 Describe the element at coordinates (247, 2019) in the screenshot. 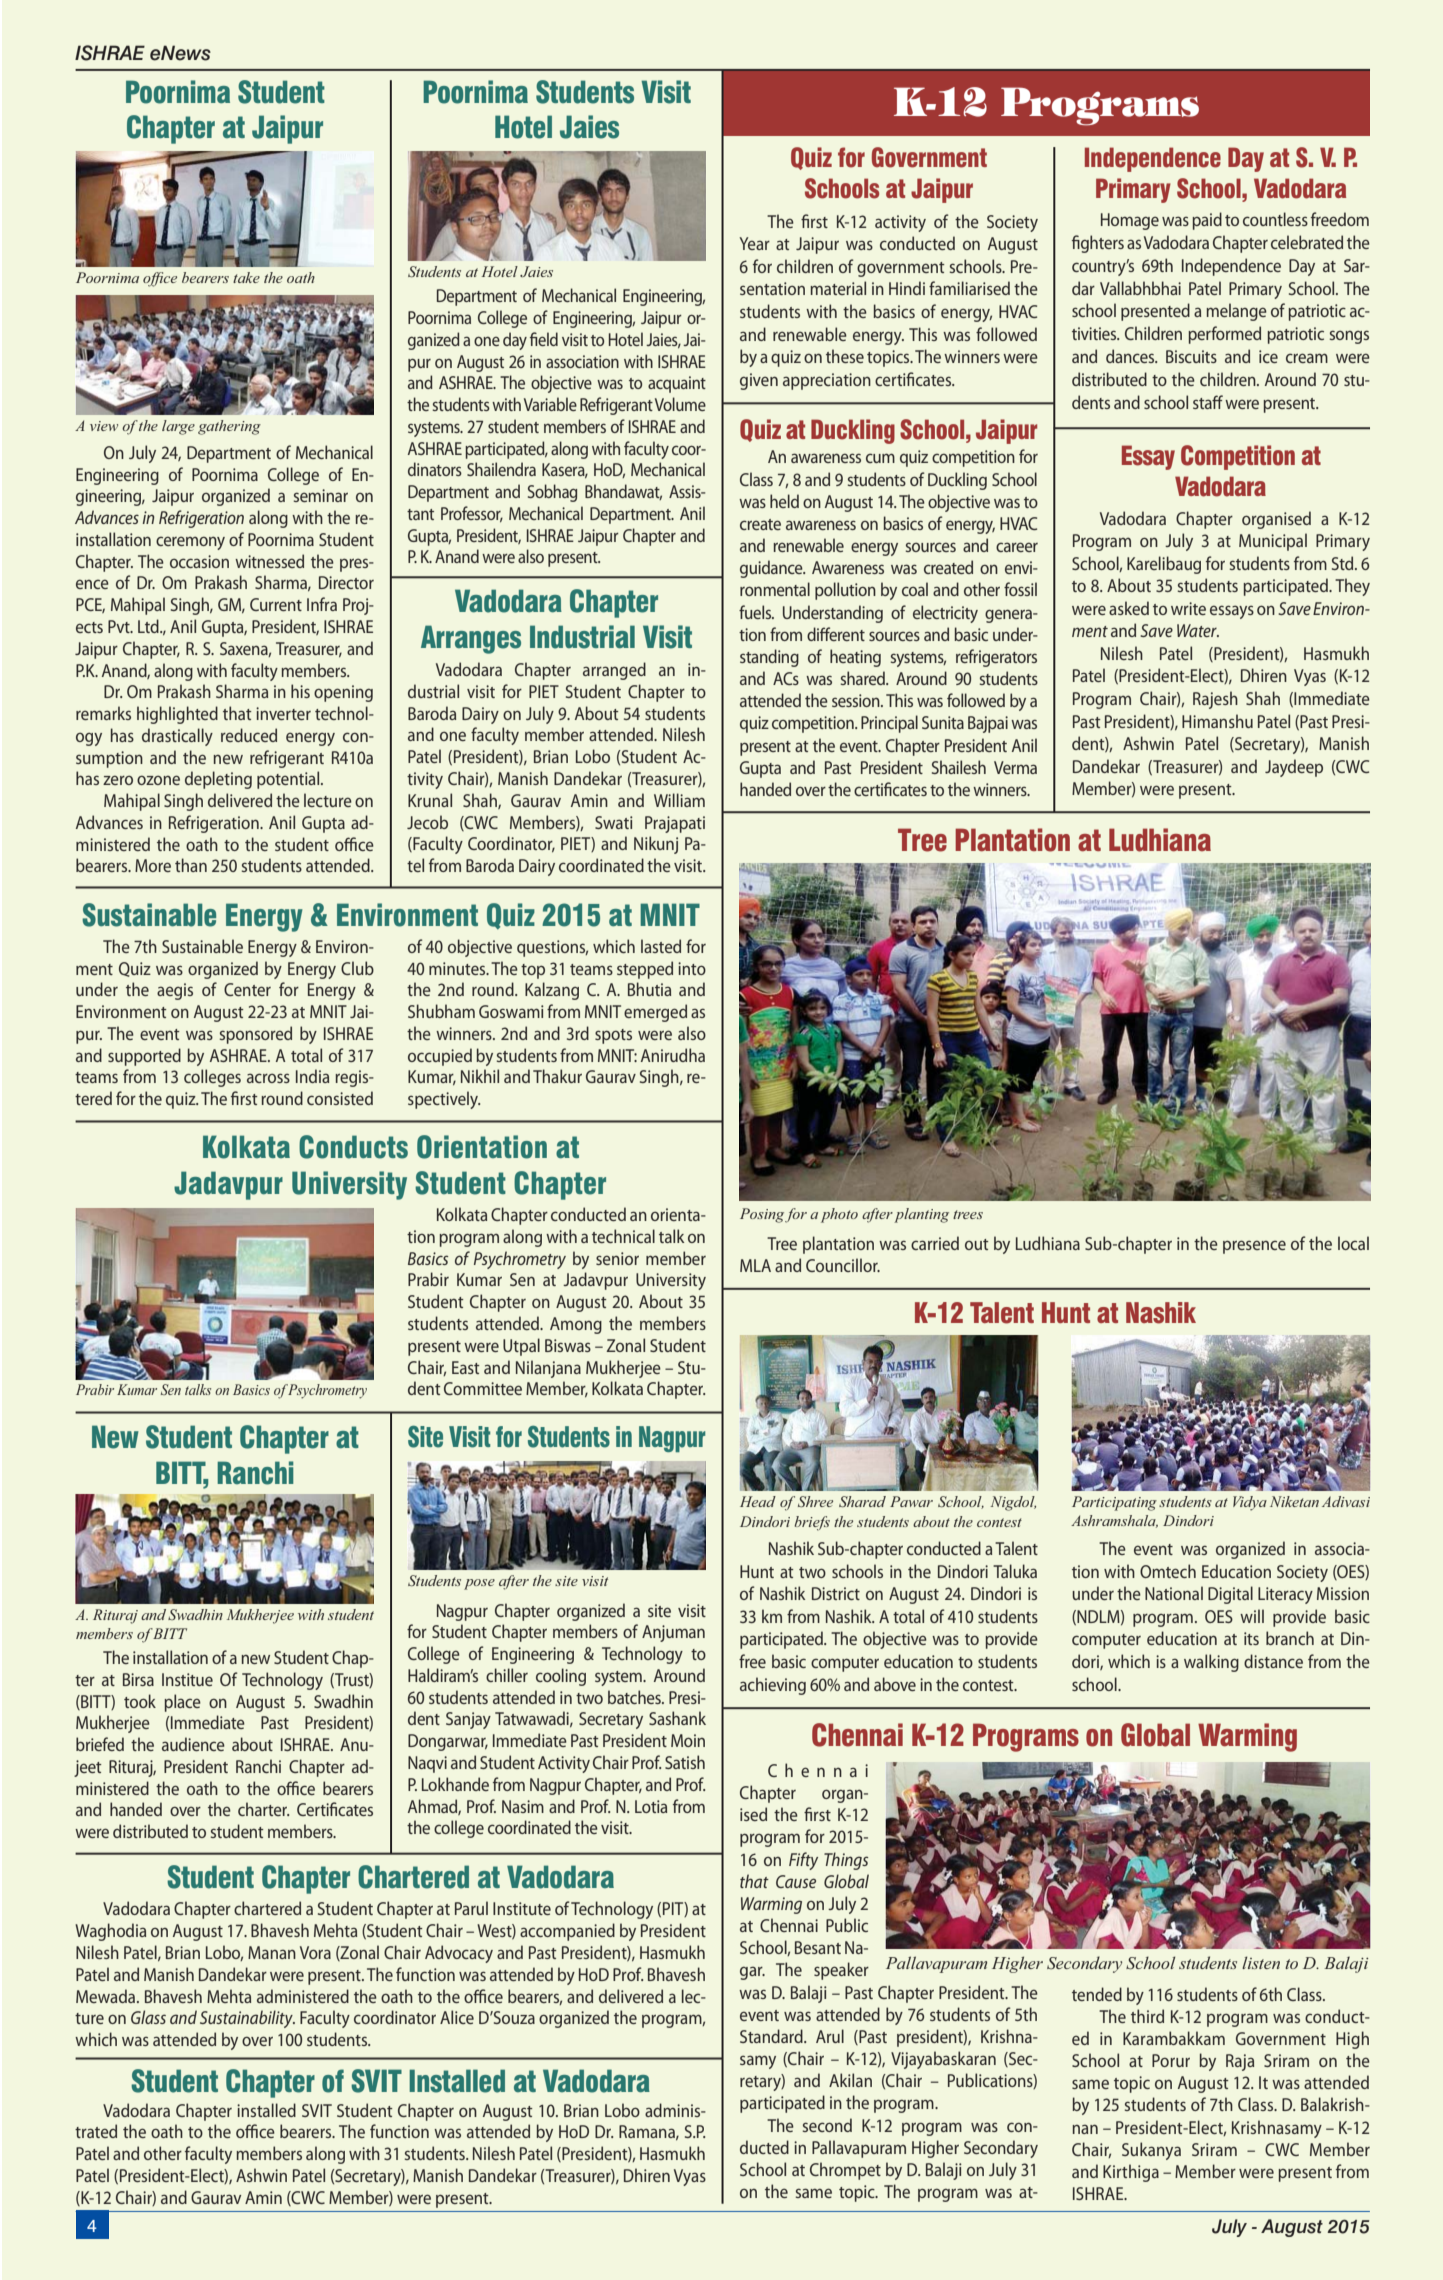

I see `Sustainability` at that location.
